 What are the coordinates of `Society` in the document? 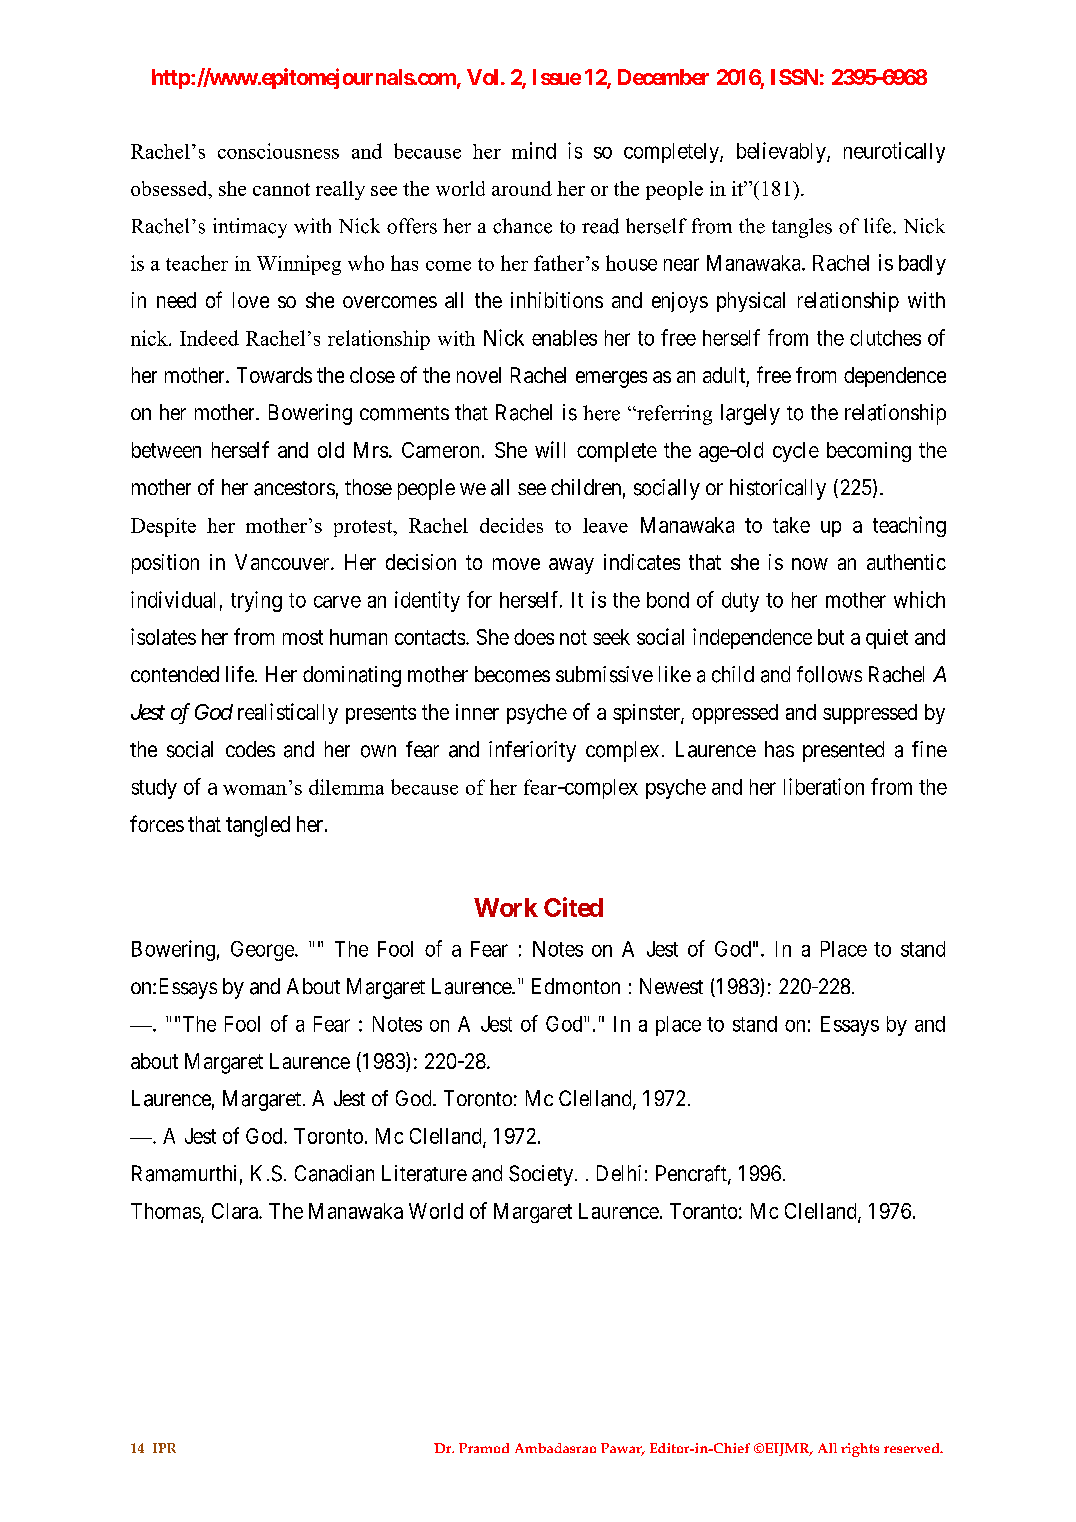 It's located at (541, 1175).
